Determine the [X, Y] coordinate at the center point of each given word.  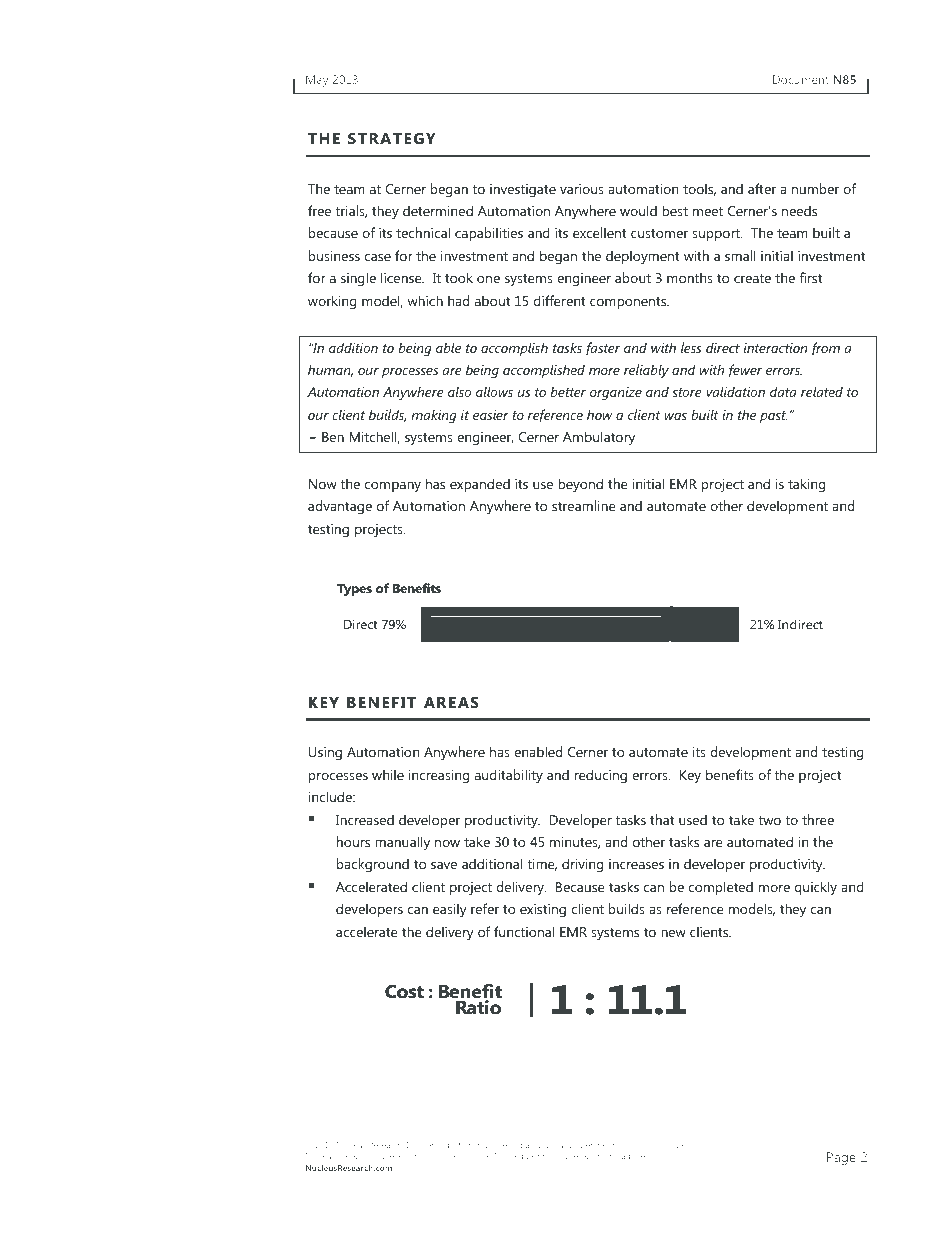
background [373, 865]
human [330, 370]
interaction [775, 348]
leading [410, 1157]
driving [582, 865]
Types [354, 590]
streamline [584, 505]
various [582, 189]
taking [806, 485]
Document [801, 79]
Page [841, 1158]
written [582, 1145]
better [568, 391]
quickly [816, 888]
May [317, 81]
